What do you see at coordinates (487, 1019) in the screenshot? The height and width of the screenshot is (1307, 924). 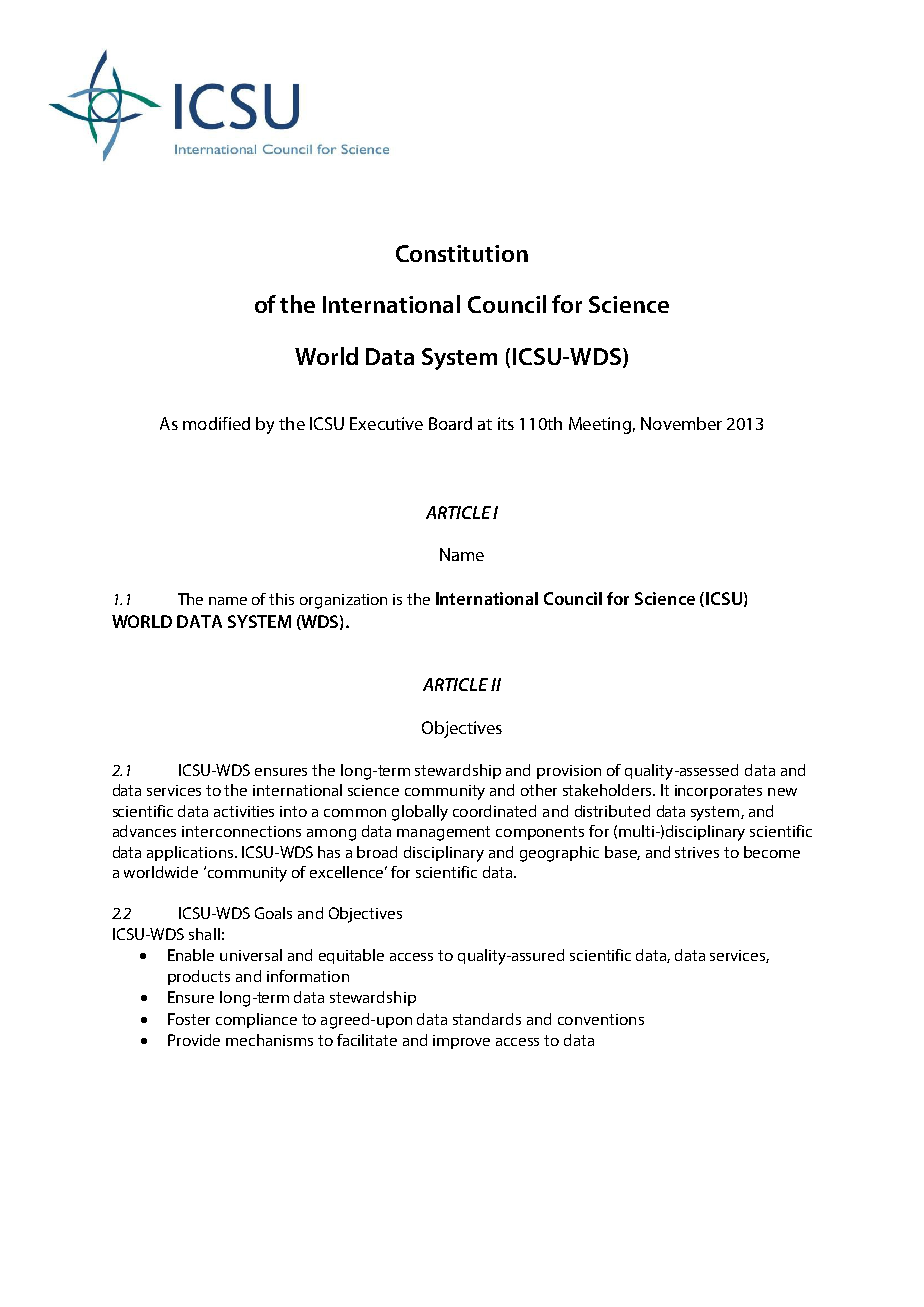 I see `standards` at bounding box center [487, 1019].
